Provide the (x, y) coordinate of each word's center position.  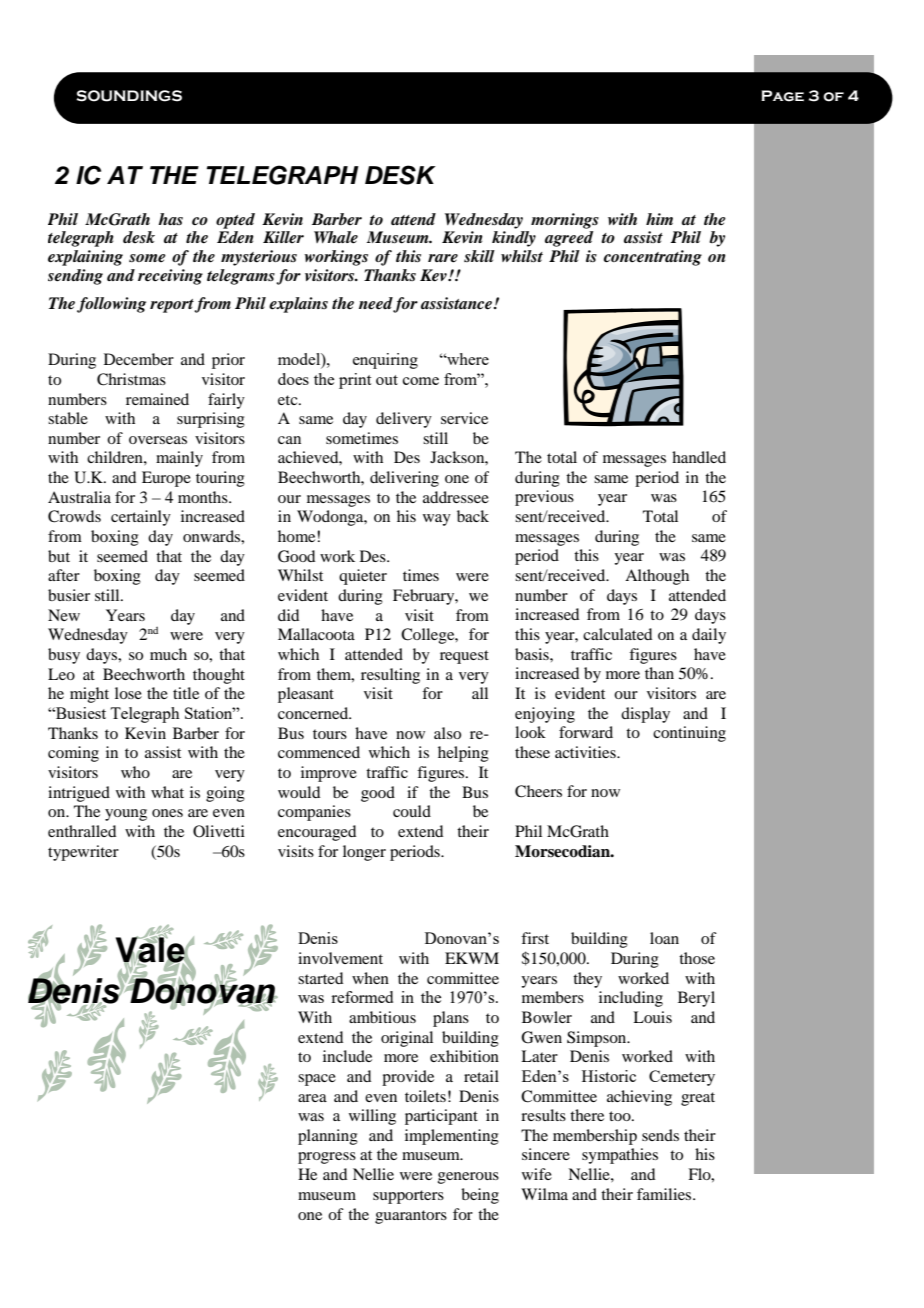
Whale (336, 237)
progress (327, 1158)
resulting (390, 676)
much (168, 654)
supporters (408, 1197)
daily (709, 636)
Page (782, 96)
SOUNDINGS (129, 96)
